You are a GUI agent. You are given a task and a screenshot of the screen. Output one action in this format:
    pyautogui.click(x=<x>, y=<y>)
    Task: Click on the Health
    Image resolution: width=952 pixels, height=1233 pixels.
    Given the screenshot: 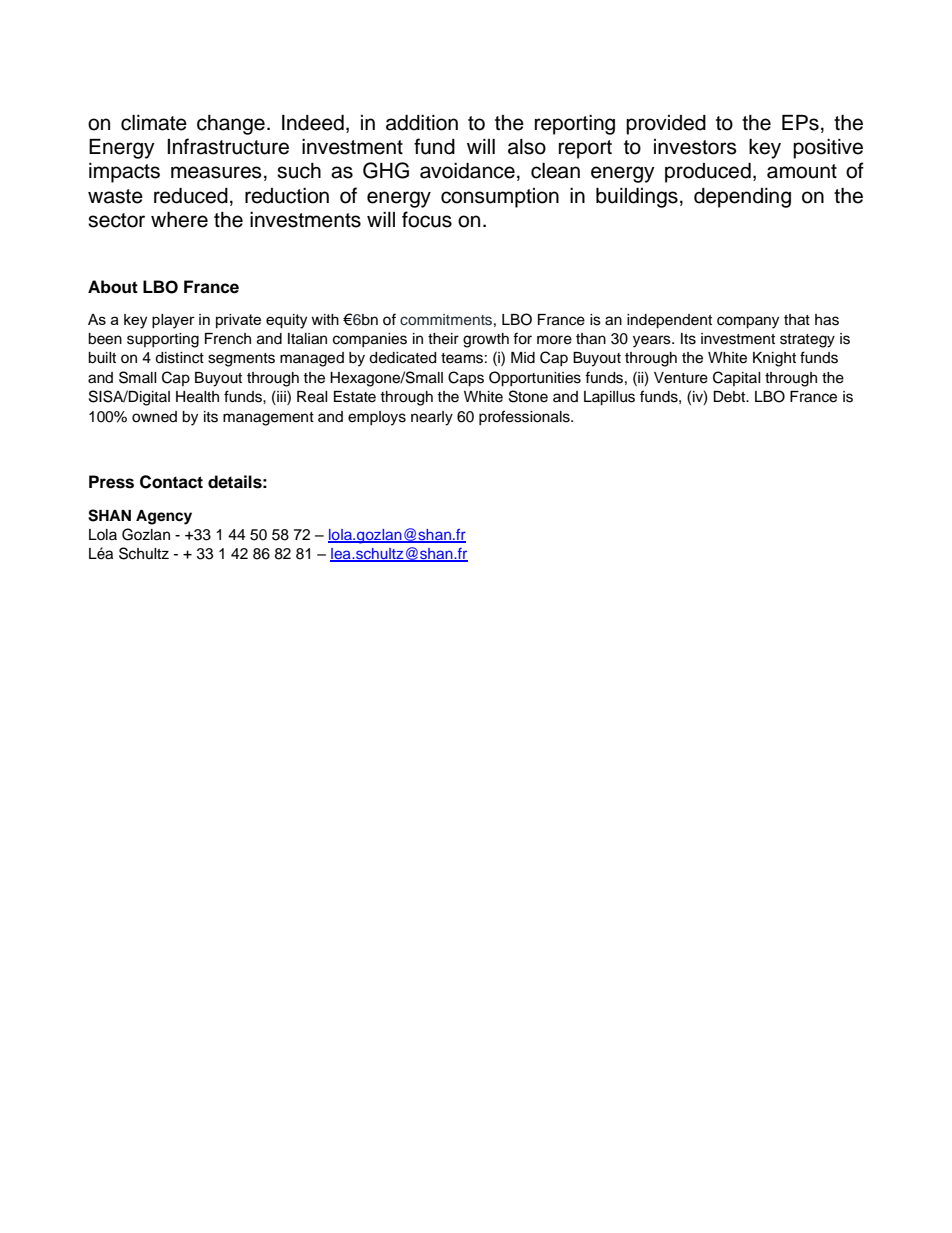 What is the action you would take?
    pyautogui.click(x=197, y=397)
